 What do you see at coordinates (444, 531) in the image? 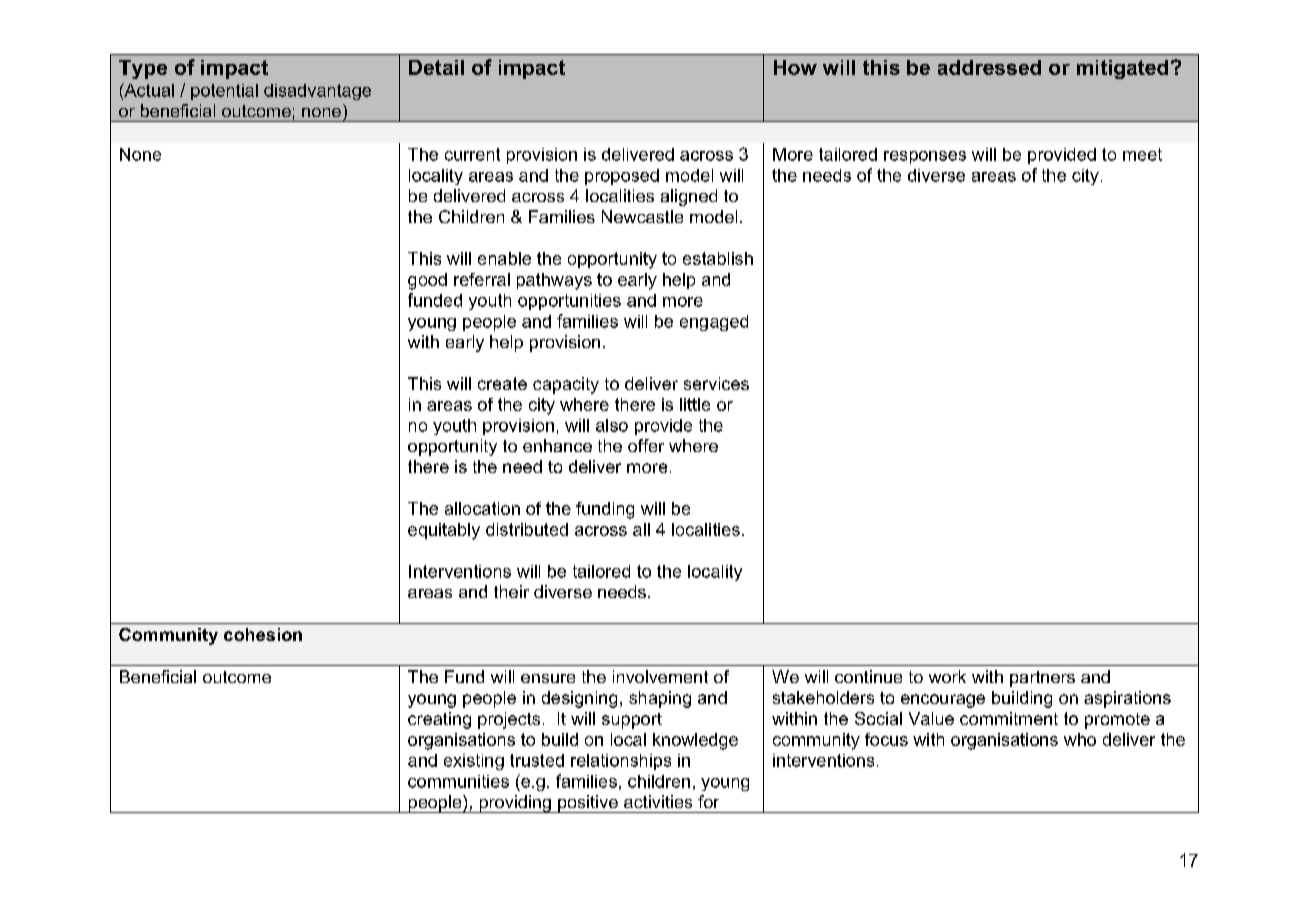
I see `equitably` at bounding box center [444, 531].
